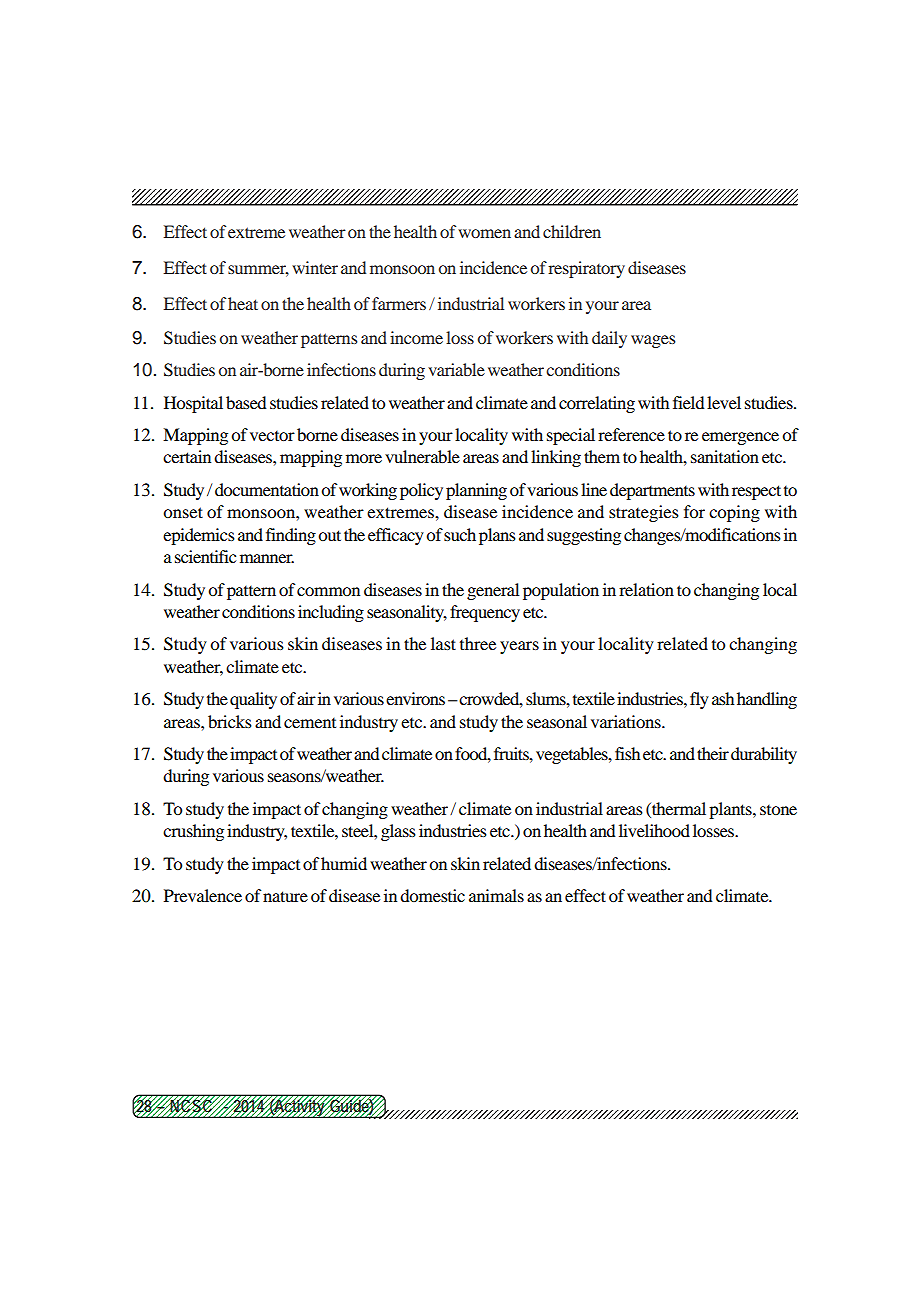  What do you see at coordinates (484, 233) in the page?
I see `women` at bounding box center [484, 233].
